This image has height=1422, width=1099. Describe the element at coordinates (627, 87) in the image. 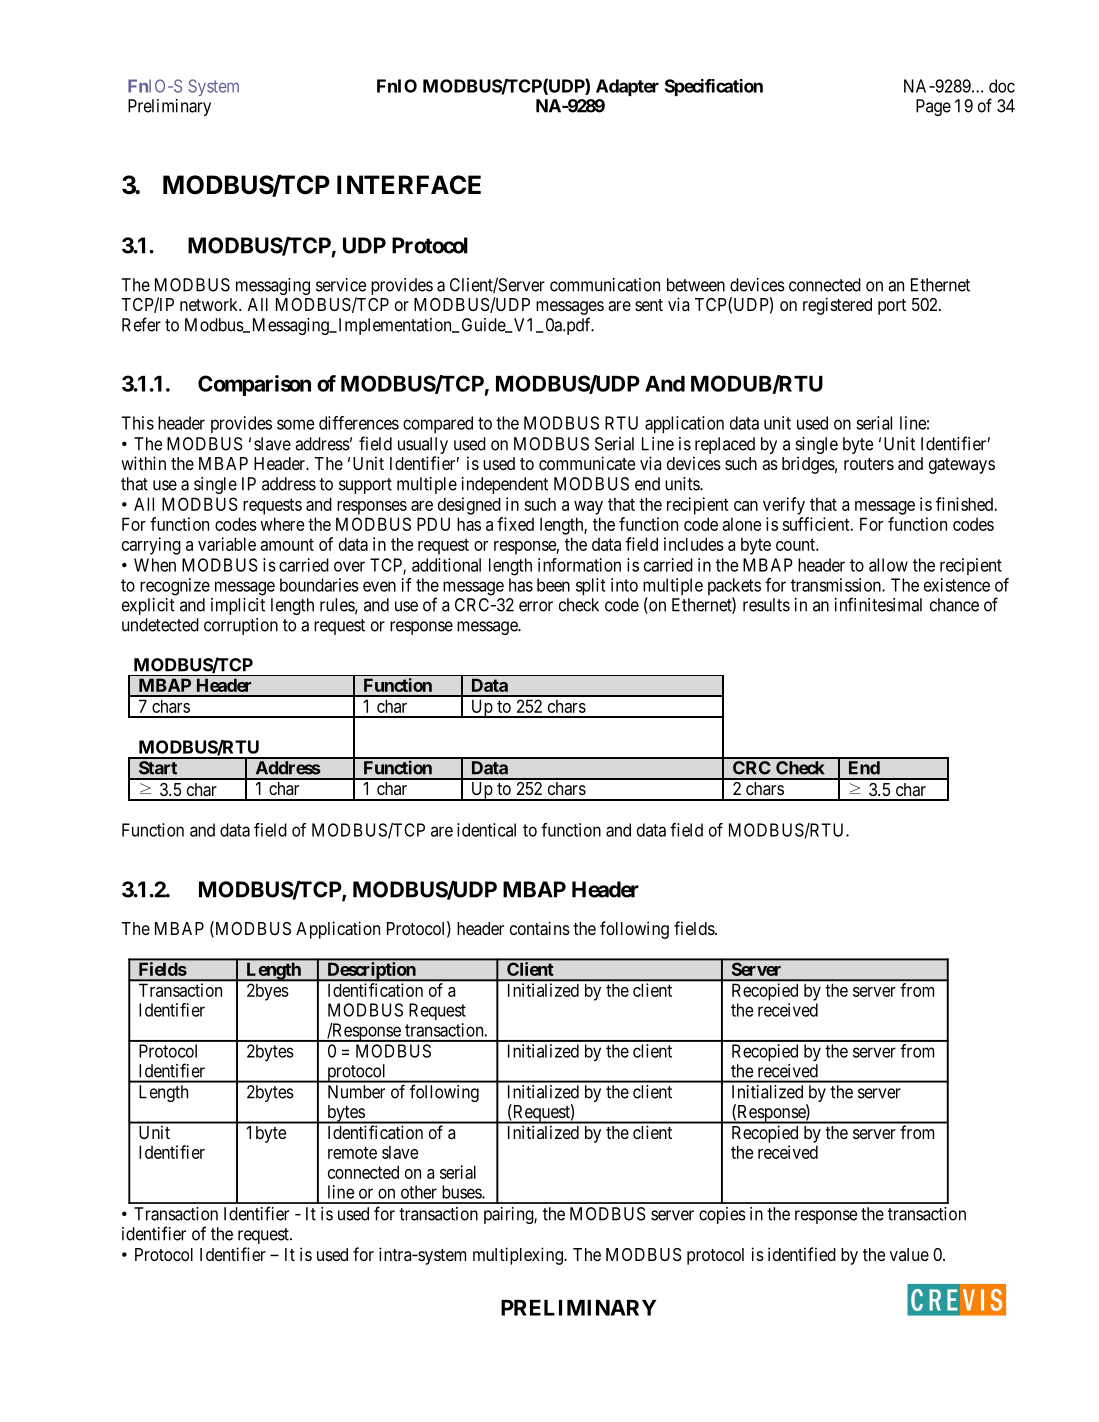

I see `Adapter` at that location.
